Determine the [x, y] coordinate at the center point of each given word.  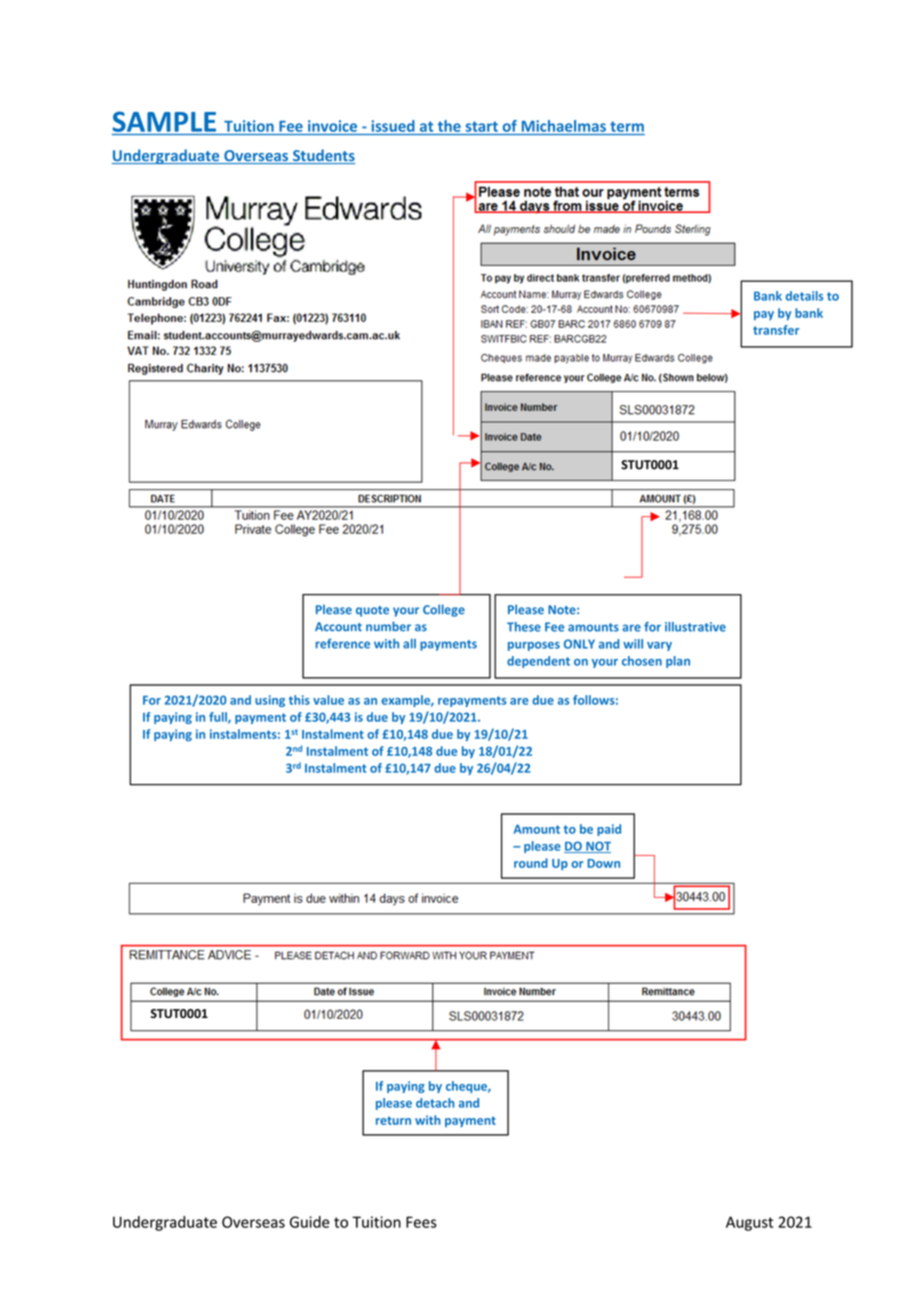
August [749, 1223]
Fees [421, 1222]
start [482, 126]
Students [323, 156]
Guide [310, 1222]
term [627, 126]
